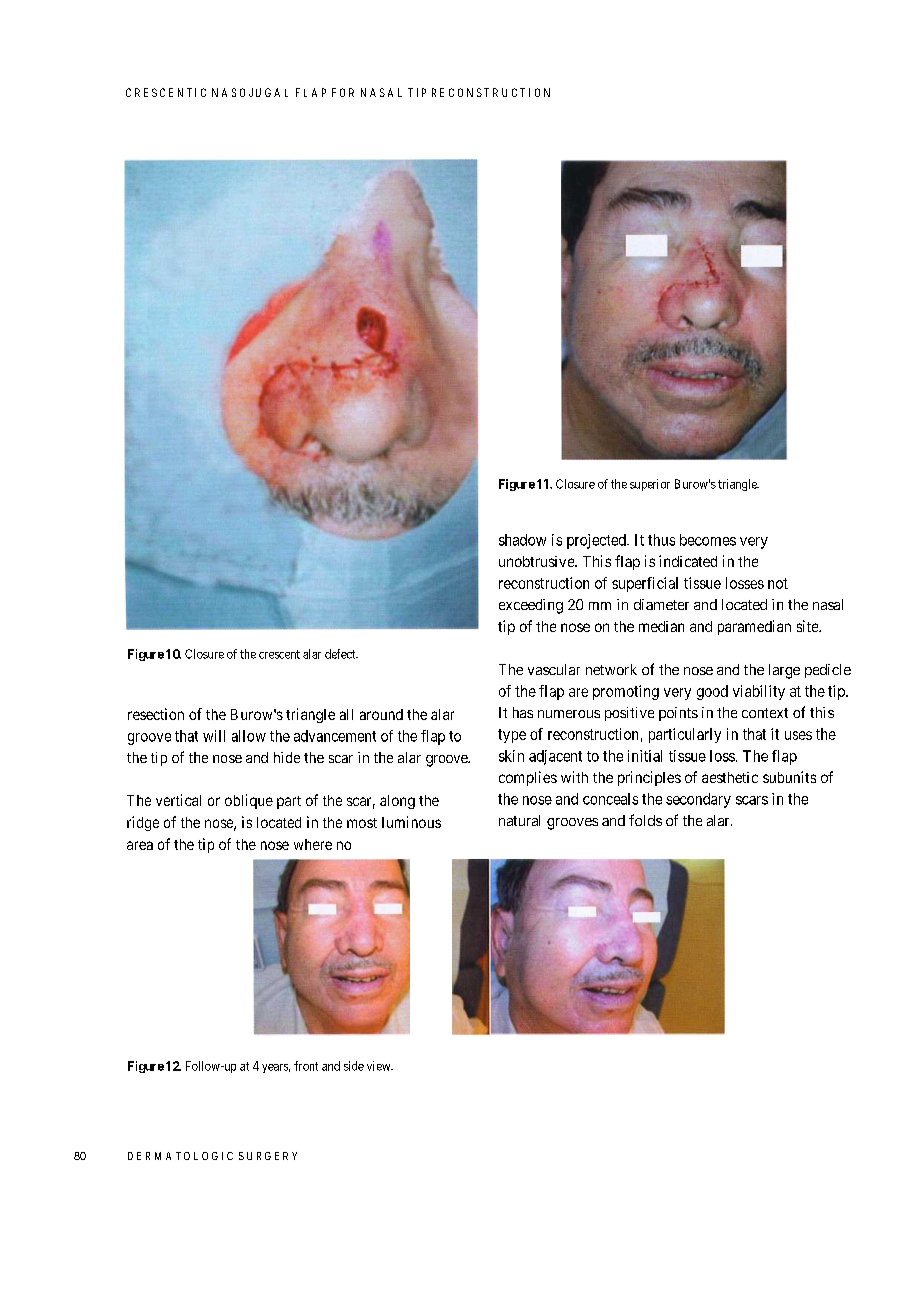  I want to click on oblique, so click(249, 801).
